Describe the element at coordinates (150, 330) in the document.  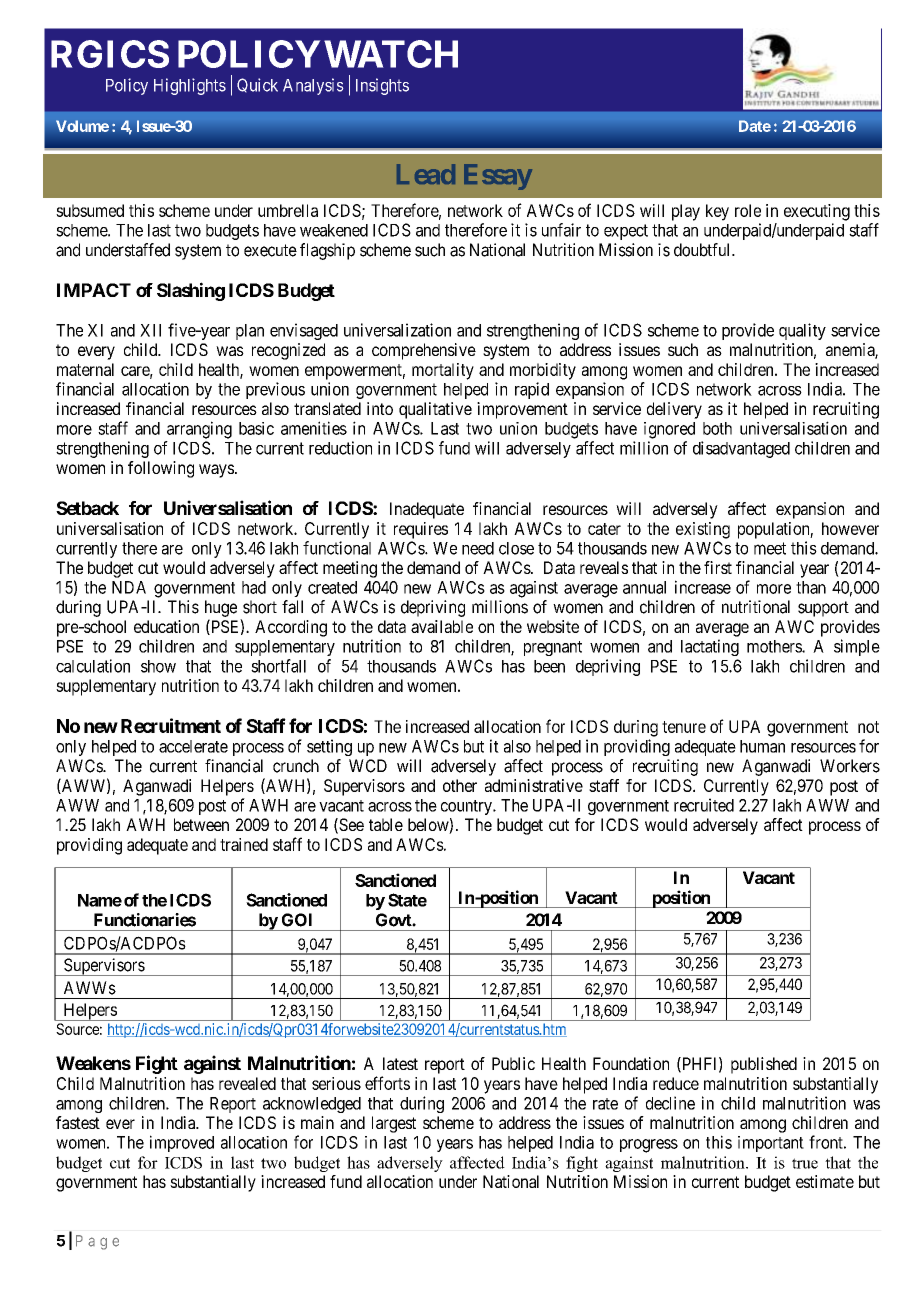
I see `XII` at that location.
